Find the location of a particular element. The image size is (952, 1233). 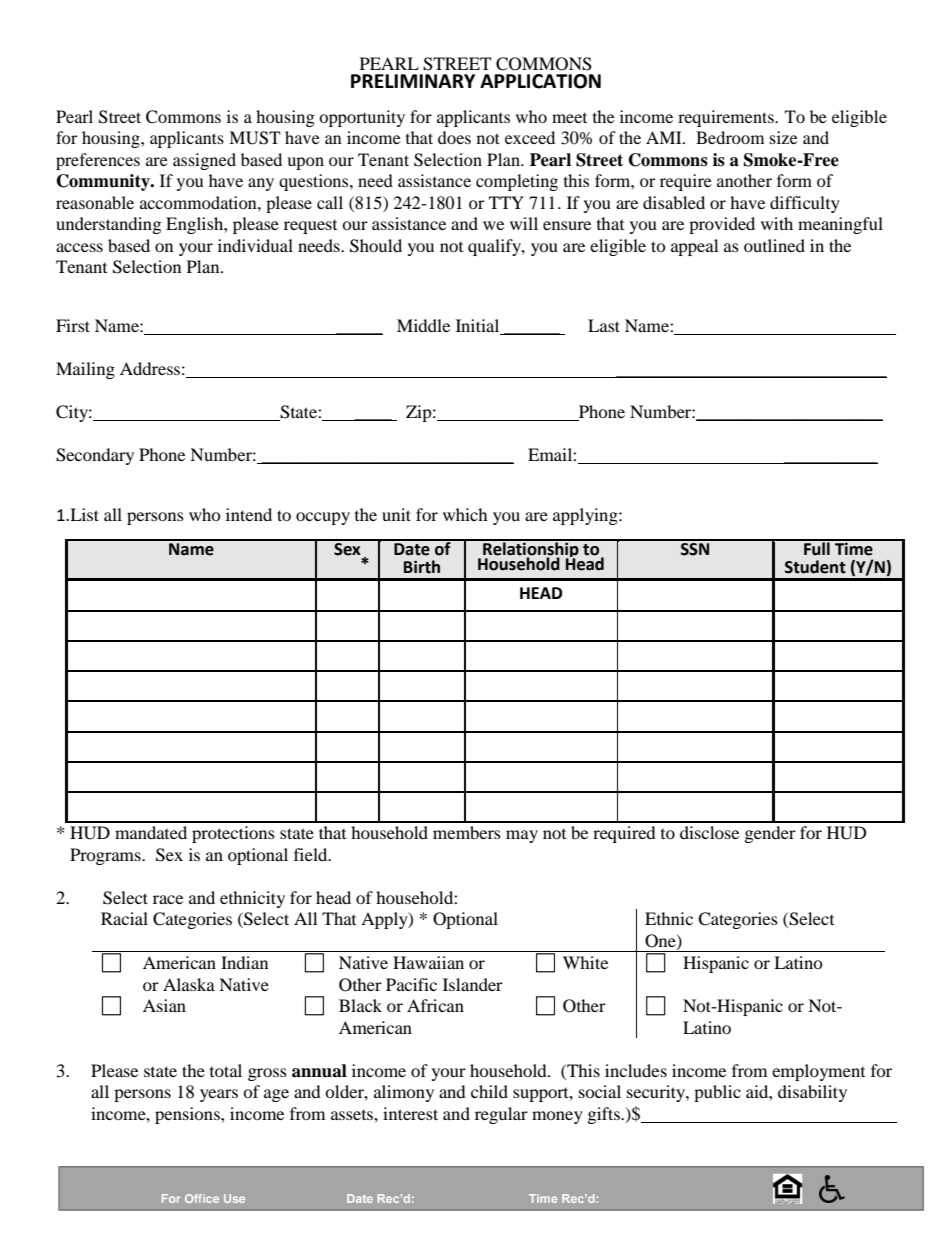

public is located at coordinates (717, 1093).
